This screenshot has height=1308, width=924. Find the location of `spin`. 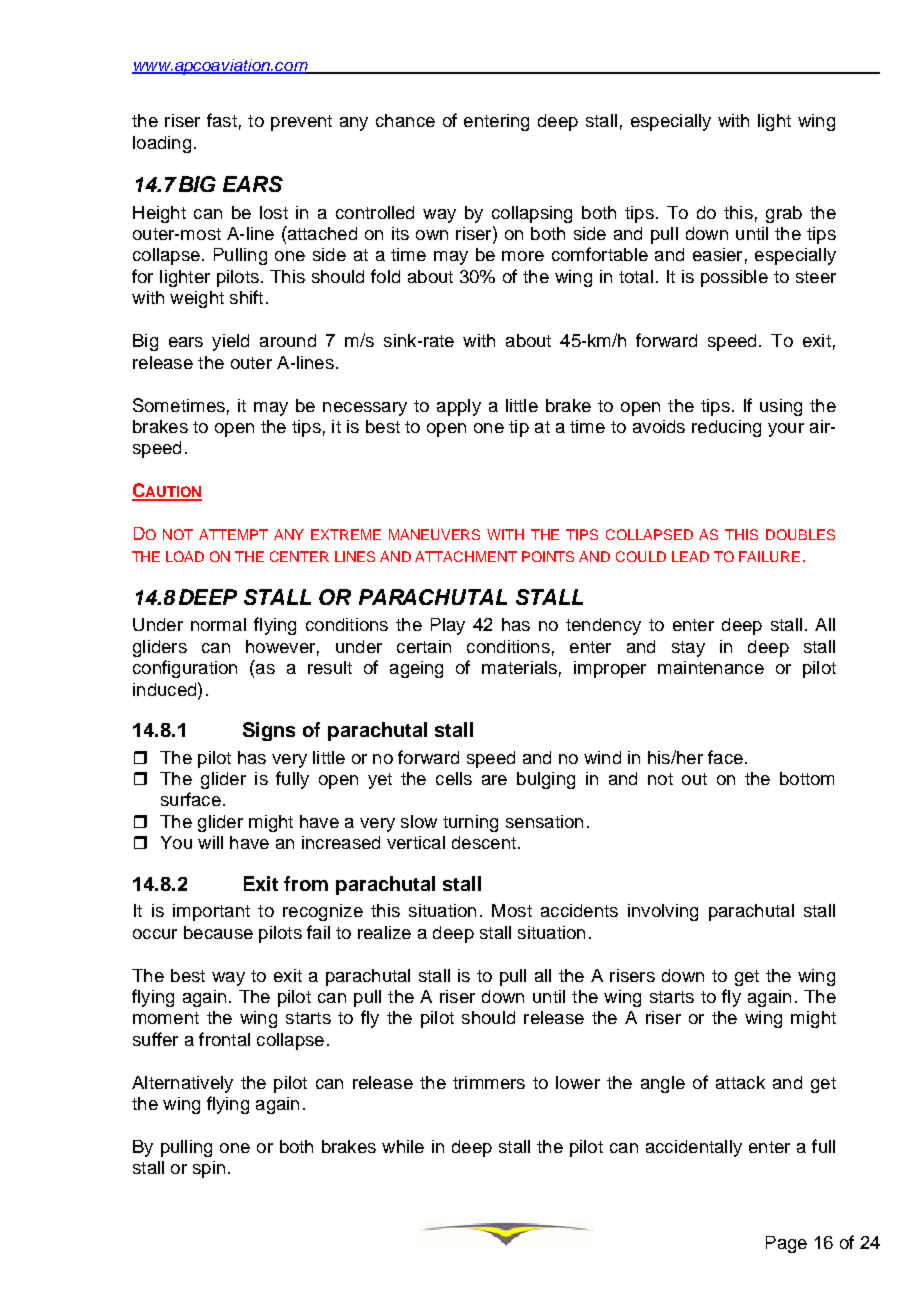

spin is located at coordinates (209, 1169).
